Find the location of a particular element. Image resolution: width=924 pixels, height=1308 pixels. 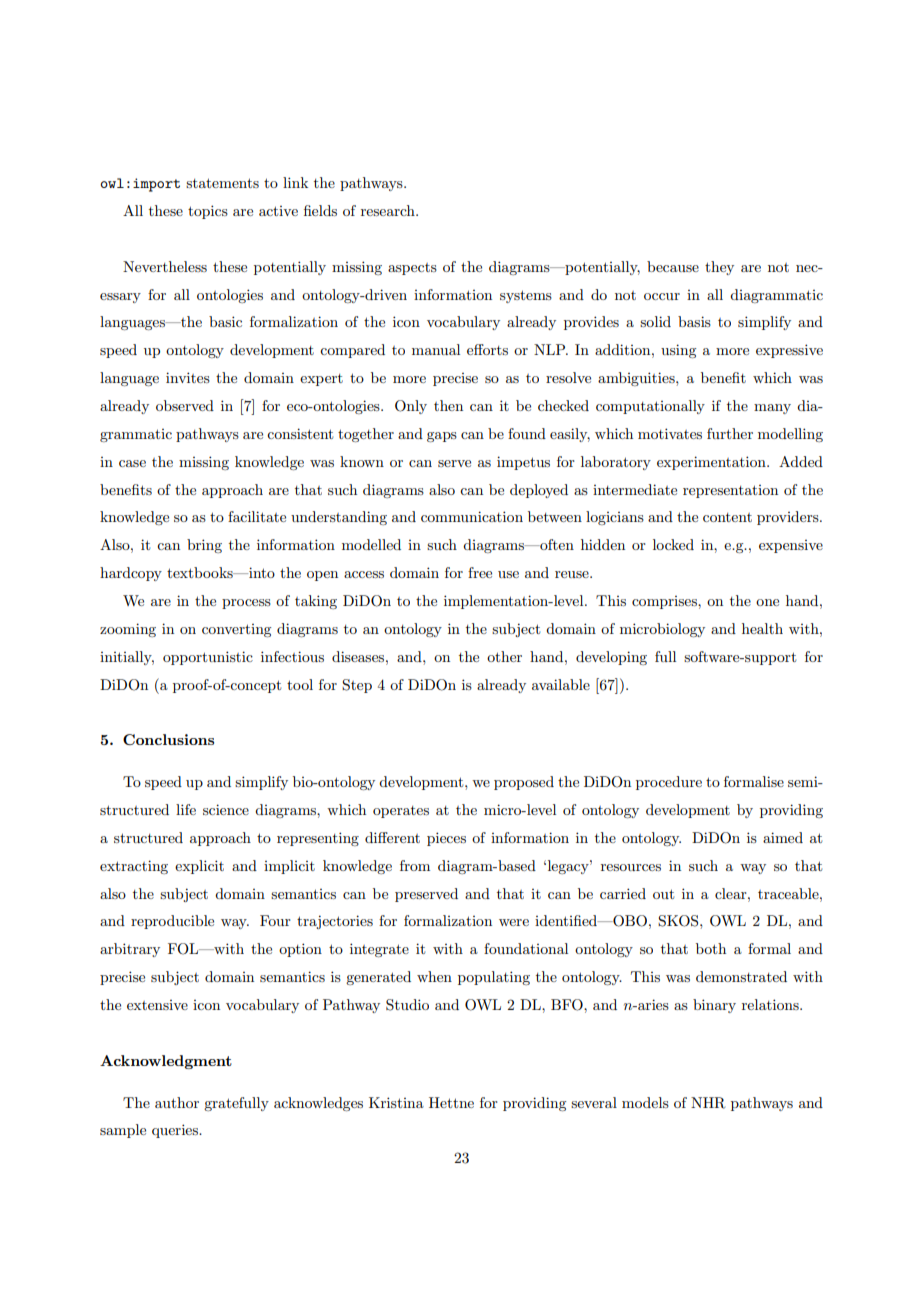

clear is located at coordinates (732, 893).
